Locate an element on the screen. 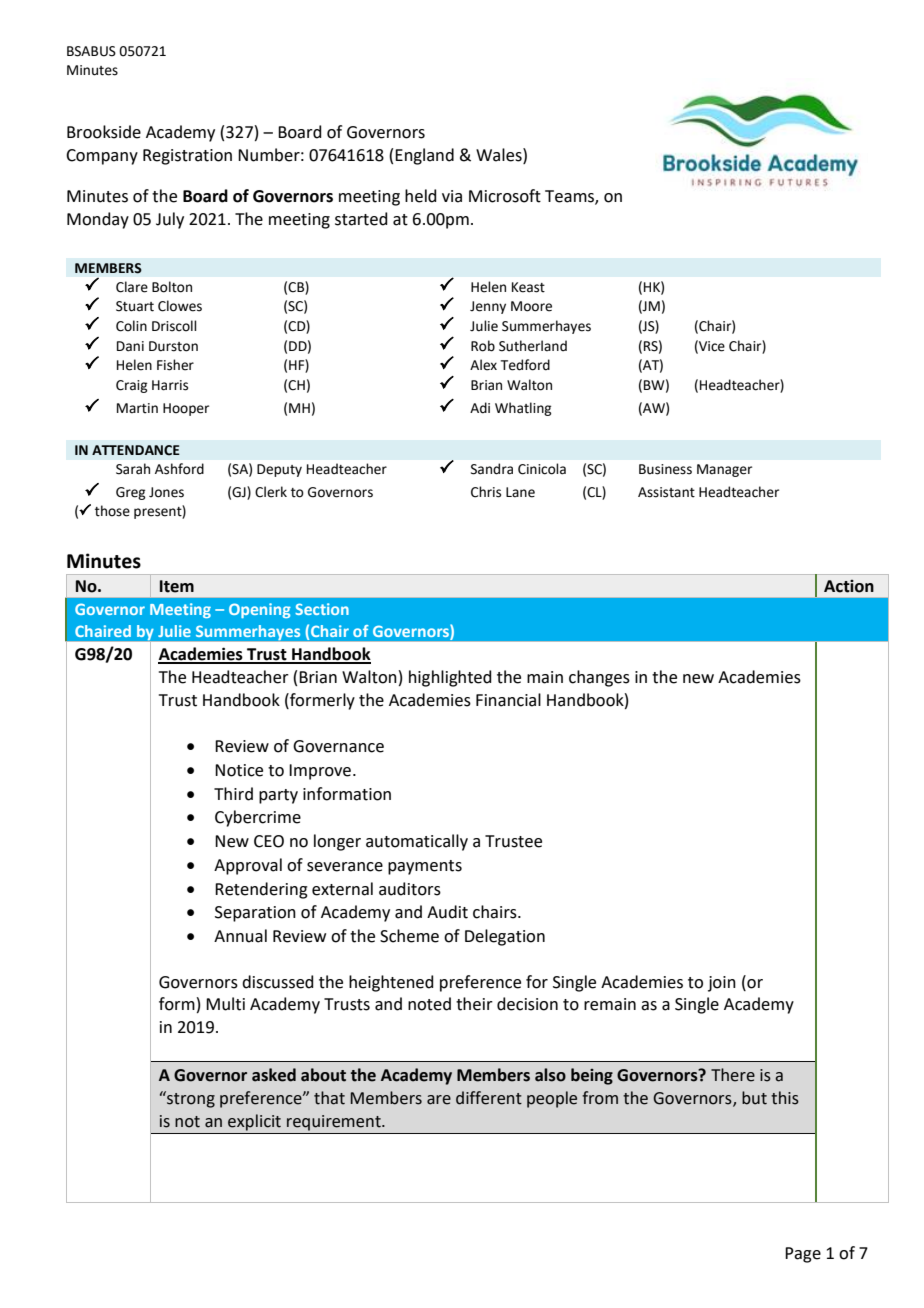 The height and width of the screenshot is (1308, 924). different is located at coordinates (489, 1098).
